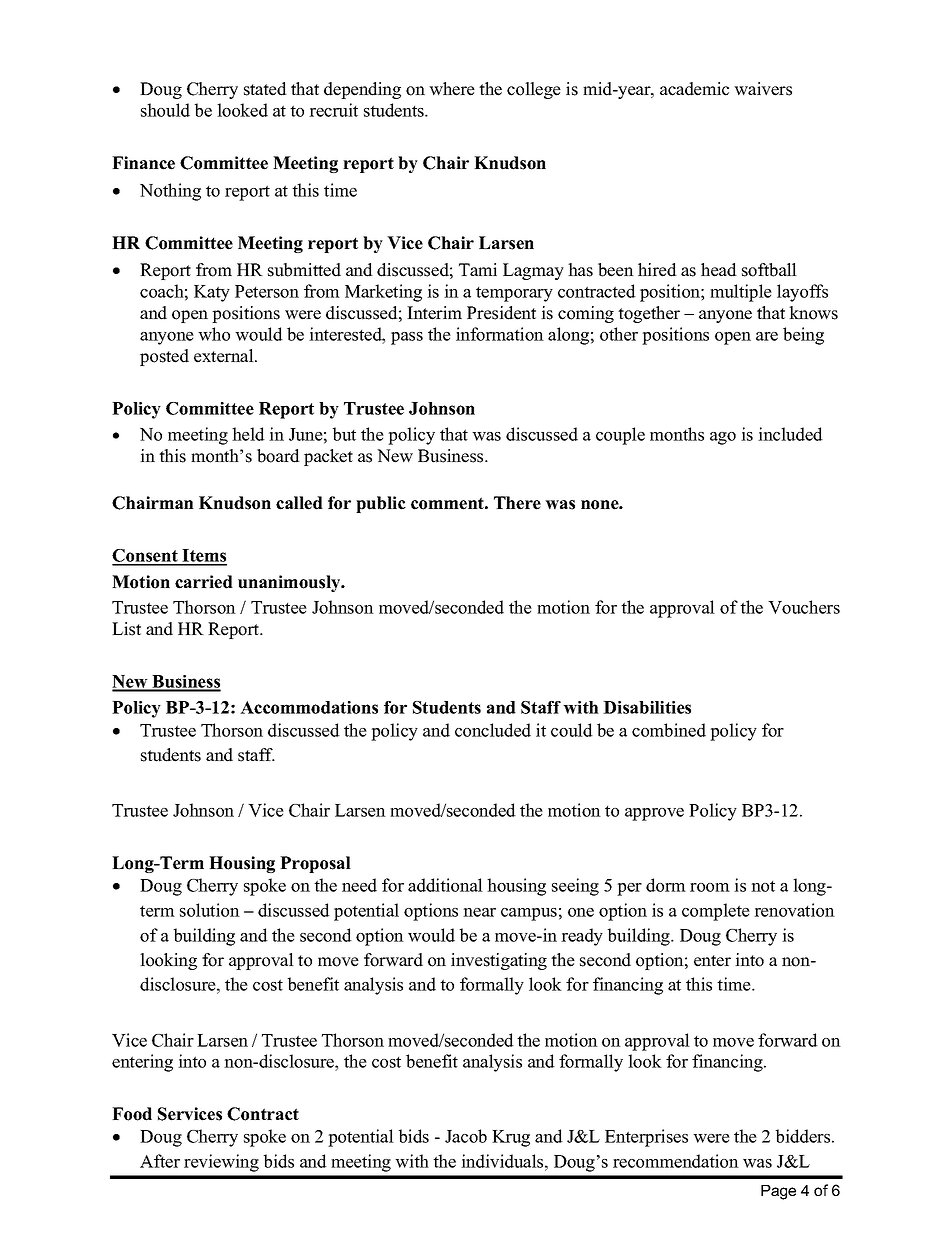 The height and width of the screenshot is (1233, 952). Describe the element at coordinates (676, 1161) in the screenshot. I see `recommendation` at that location.
